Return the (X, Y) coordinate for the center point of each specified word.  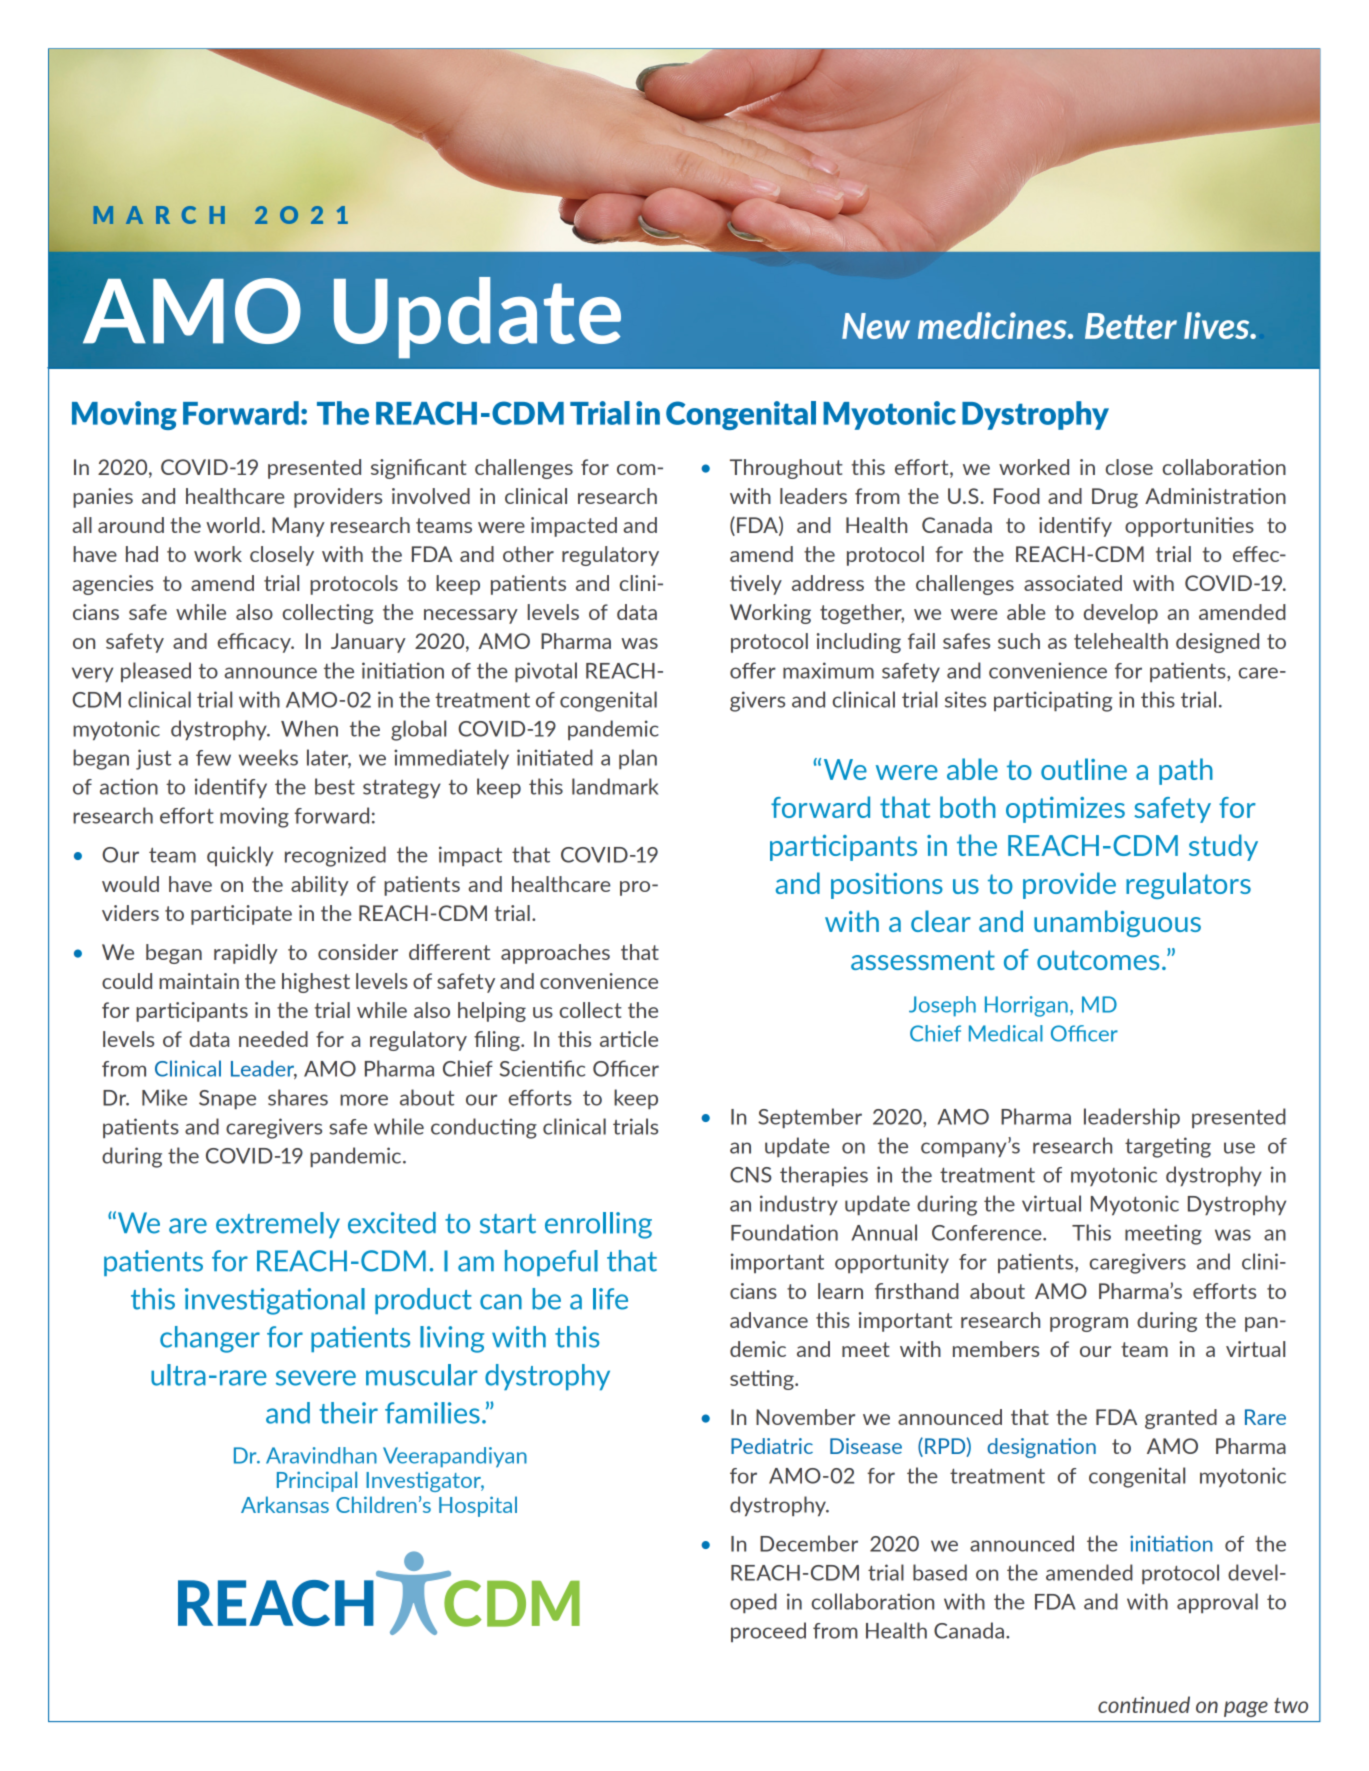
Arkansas (285, 1504)
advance (769, 1320)
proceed (768, 1632)
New (876, 326)
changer (210, 1339)
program (1089, 1324)
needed (273, 1039)
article (629, 1039)
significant (419, 469)
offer (753, 670)
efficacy (255, 643)
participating (1053, 701)
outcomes (1098, 960)
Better (1131, 326)
